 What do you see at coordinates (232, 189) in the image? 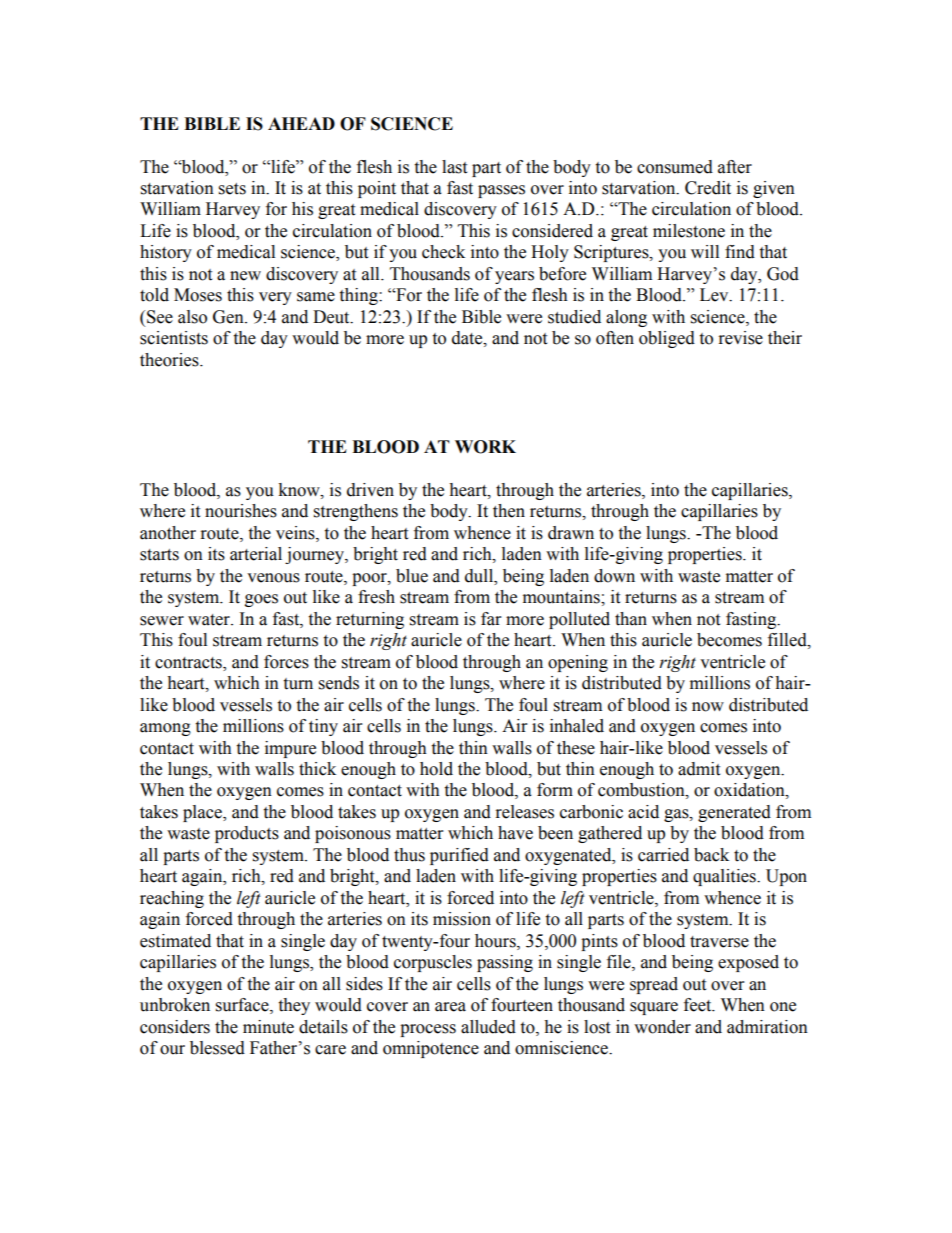
I see `sets` at bounding box center [232, 189].
